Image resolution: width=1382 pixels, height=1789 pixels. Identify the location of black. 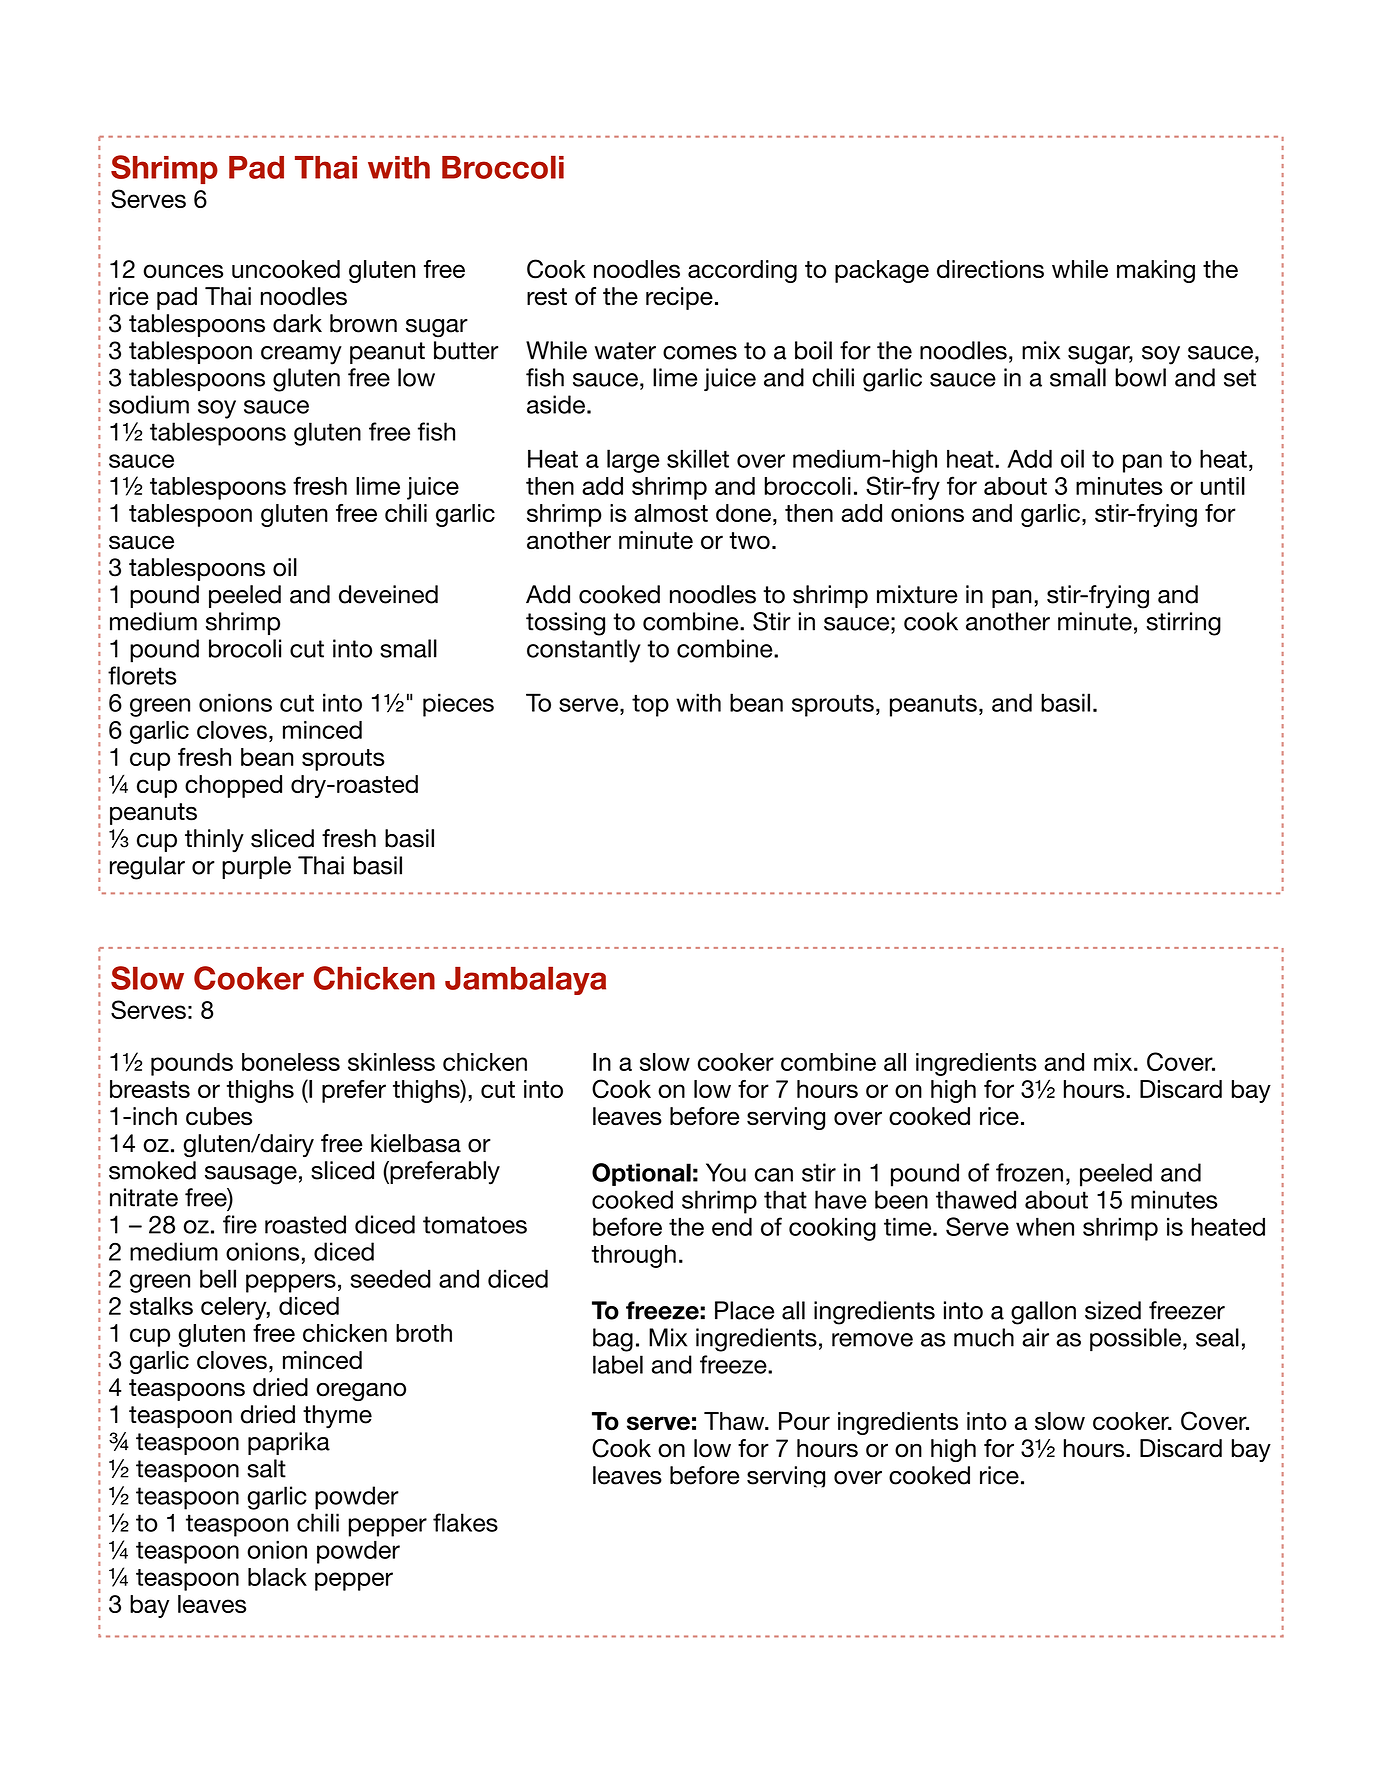
(277, 1577).
